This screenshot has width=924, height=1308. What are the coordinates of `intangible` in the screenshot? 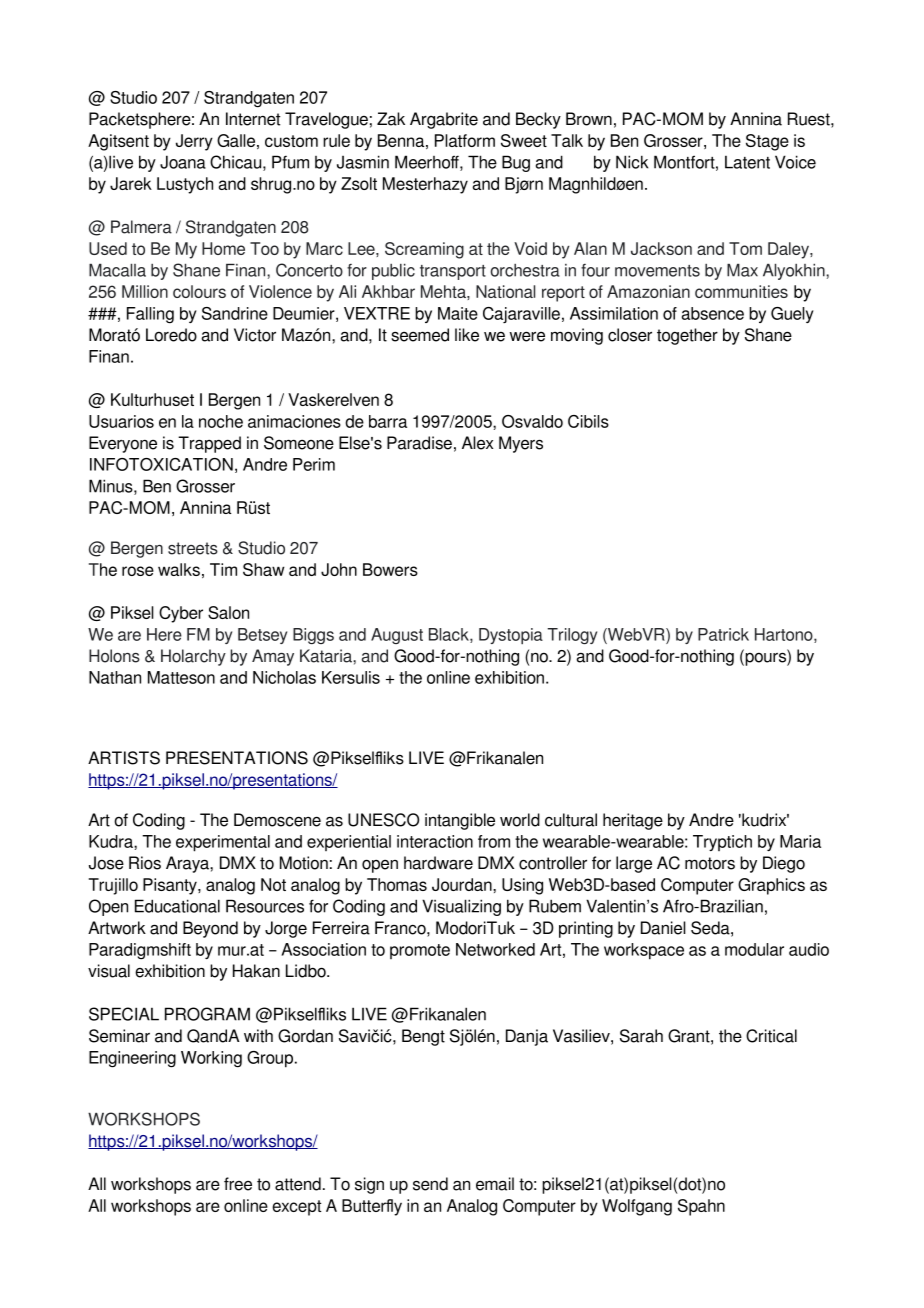 It's located at (460, 821).
